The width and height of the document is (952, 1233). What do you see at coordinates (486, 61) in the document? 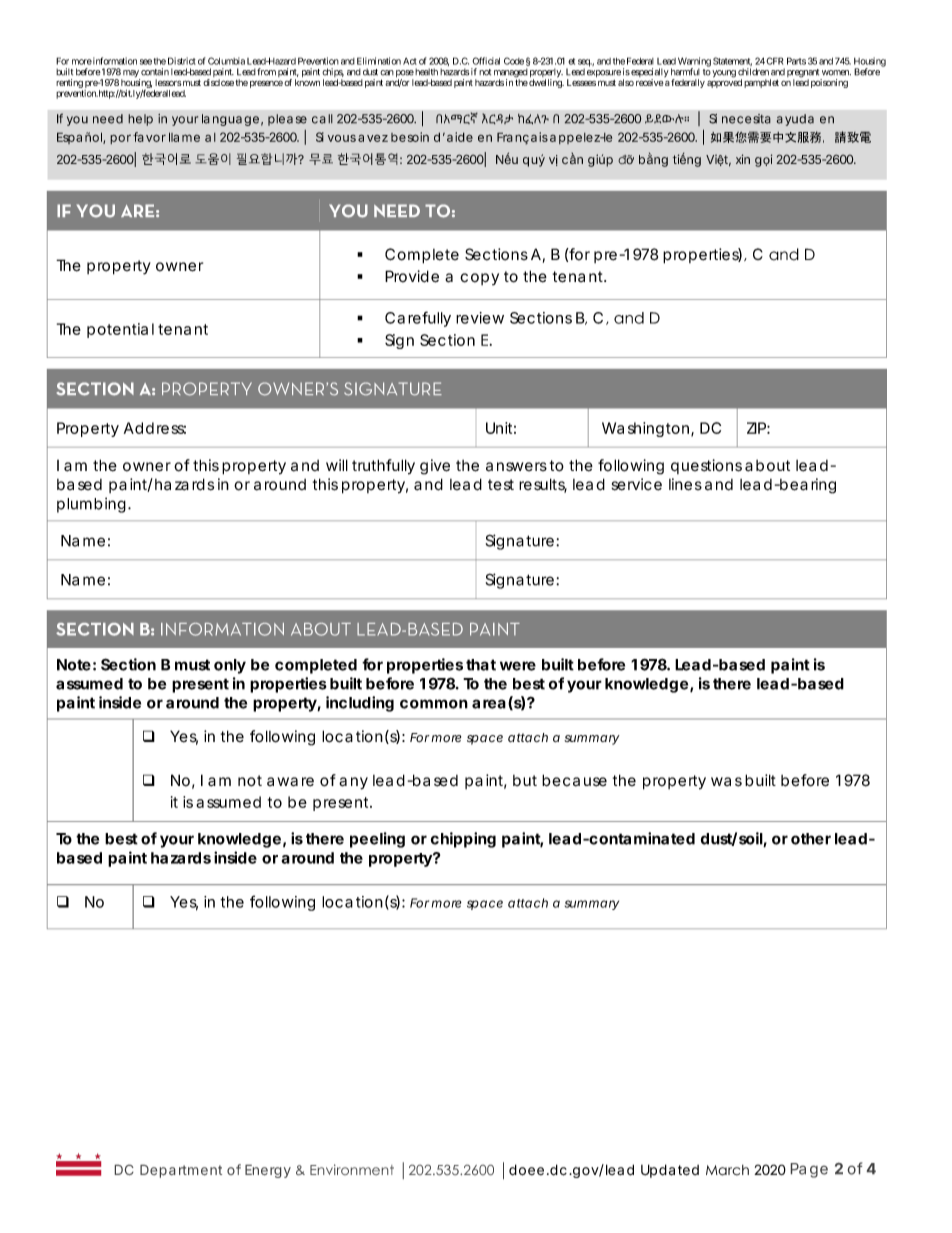
I see `Official` at bounding box center [486, 61].
